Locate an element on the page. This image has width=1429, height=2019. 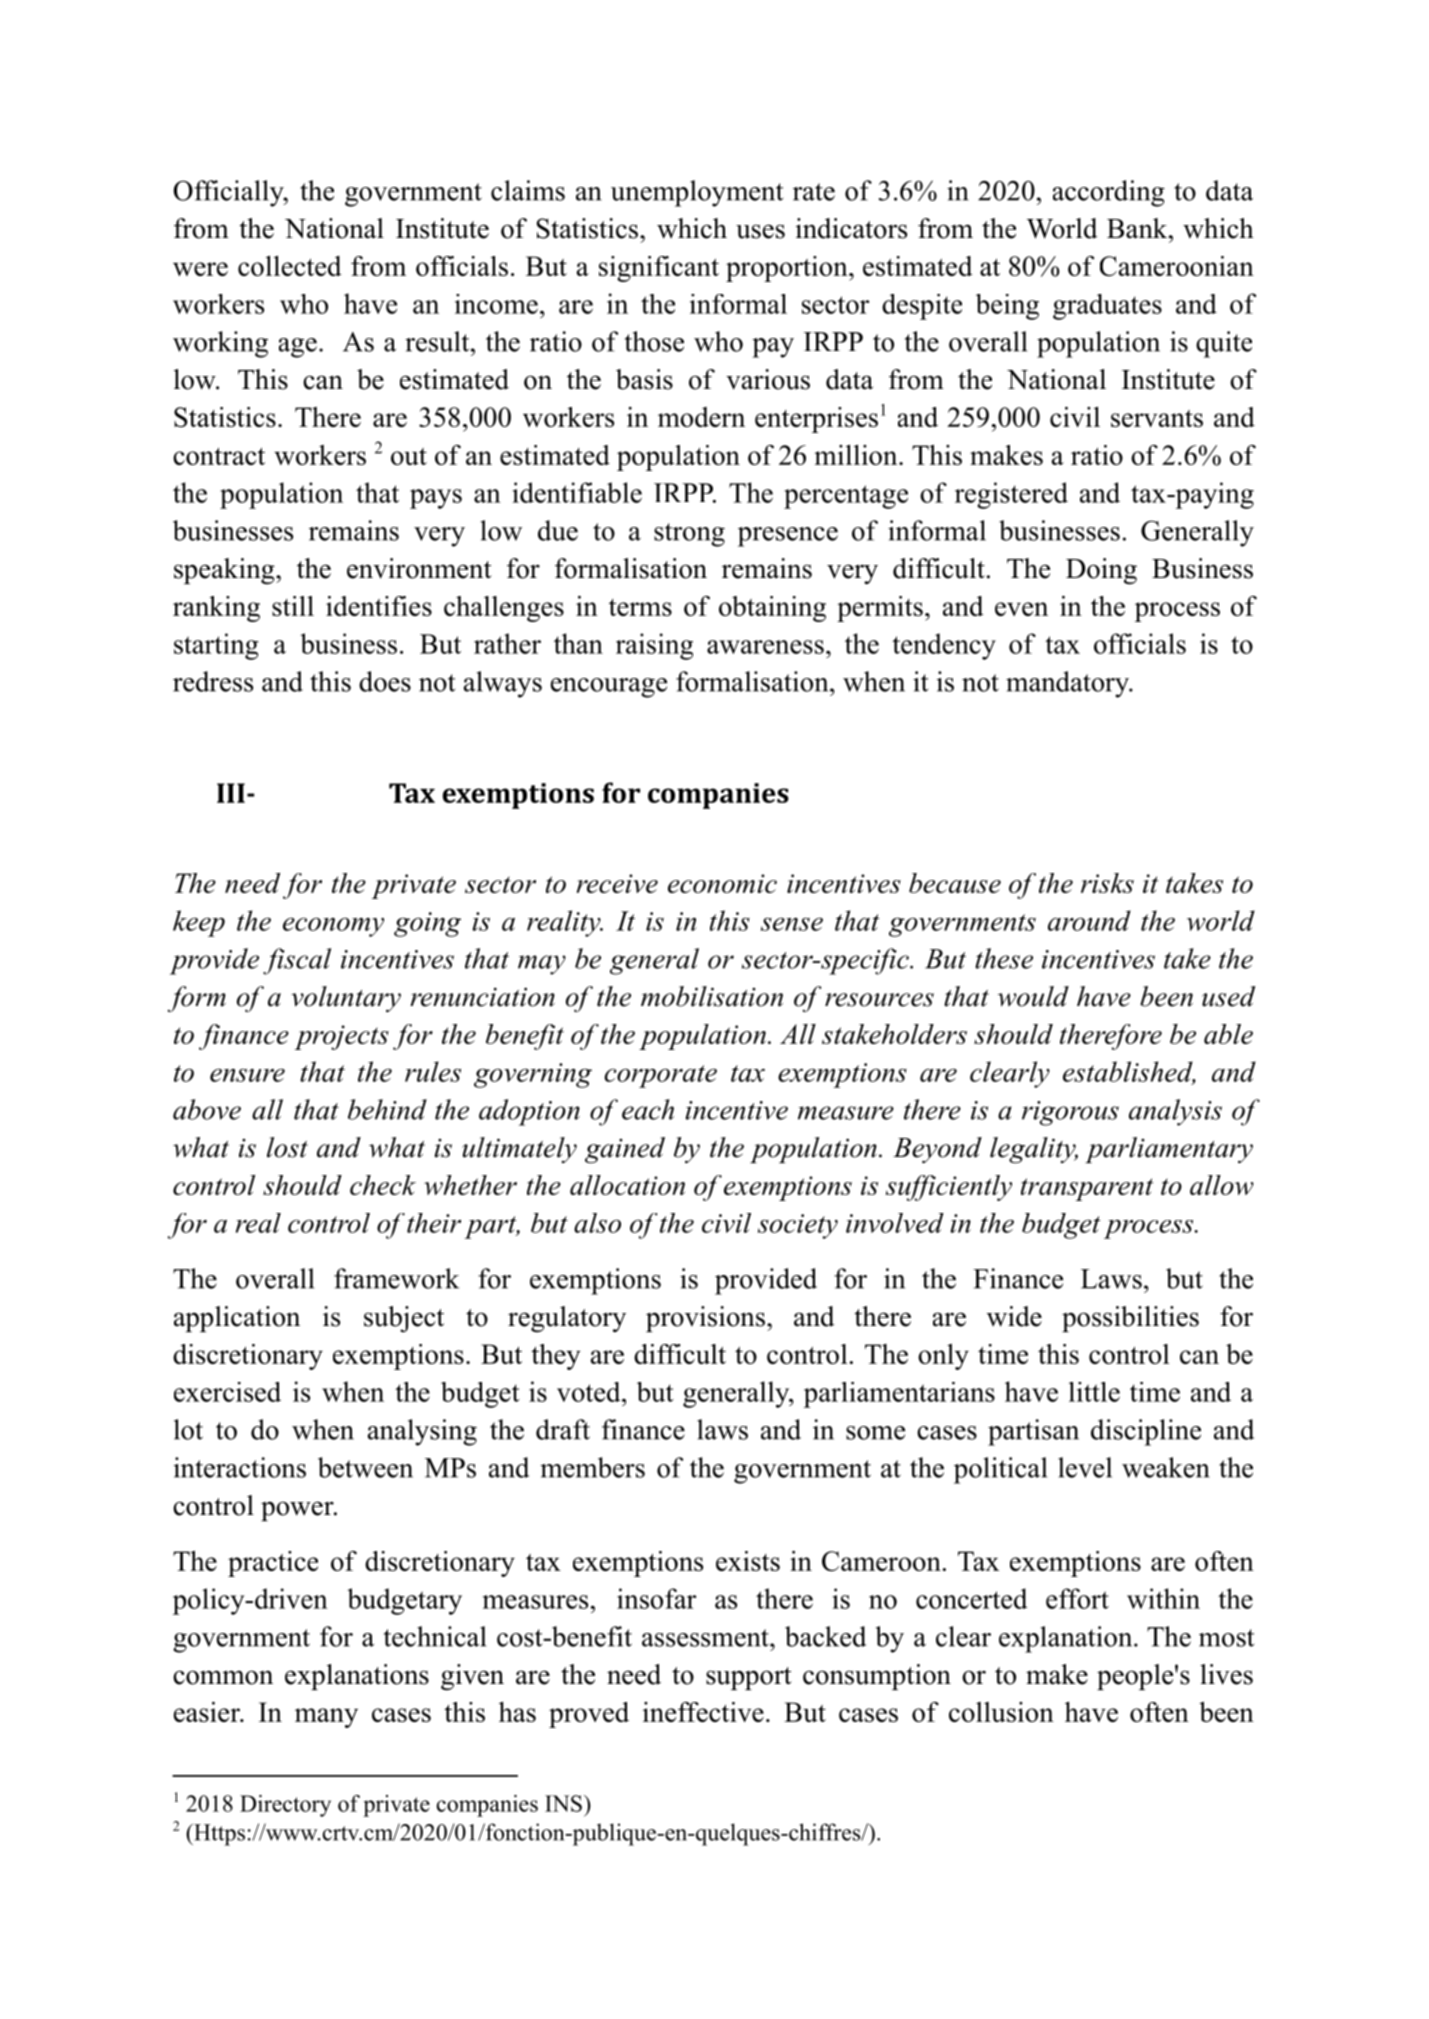
uses is located at coordinates (760, 231).
